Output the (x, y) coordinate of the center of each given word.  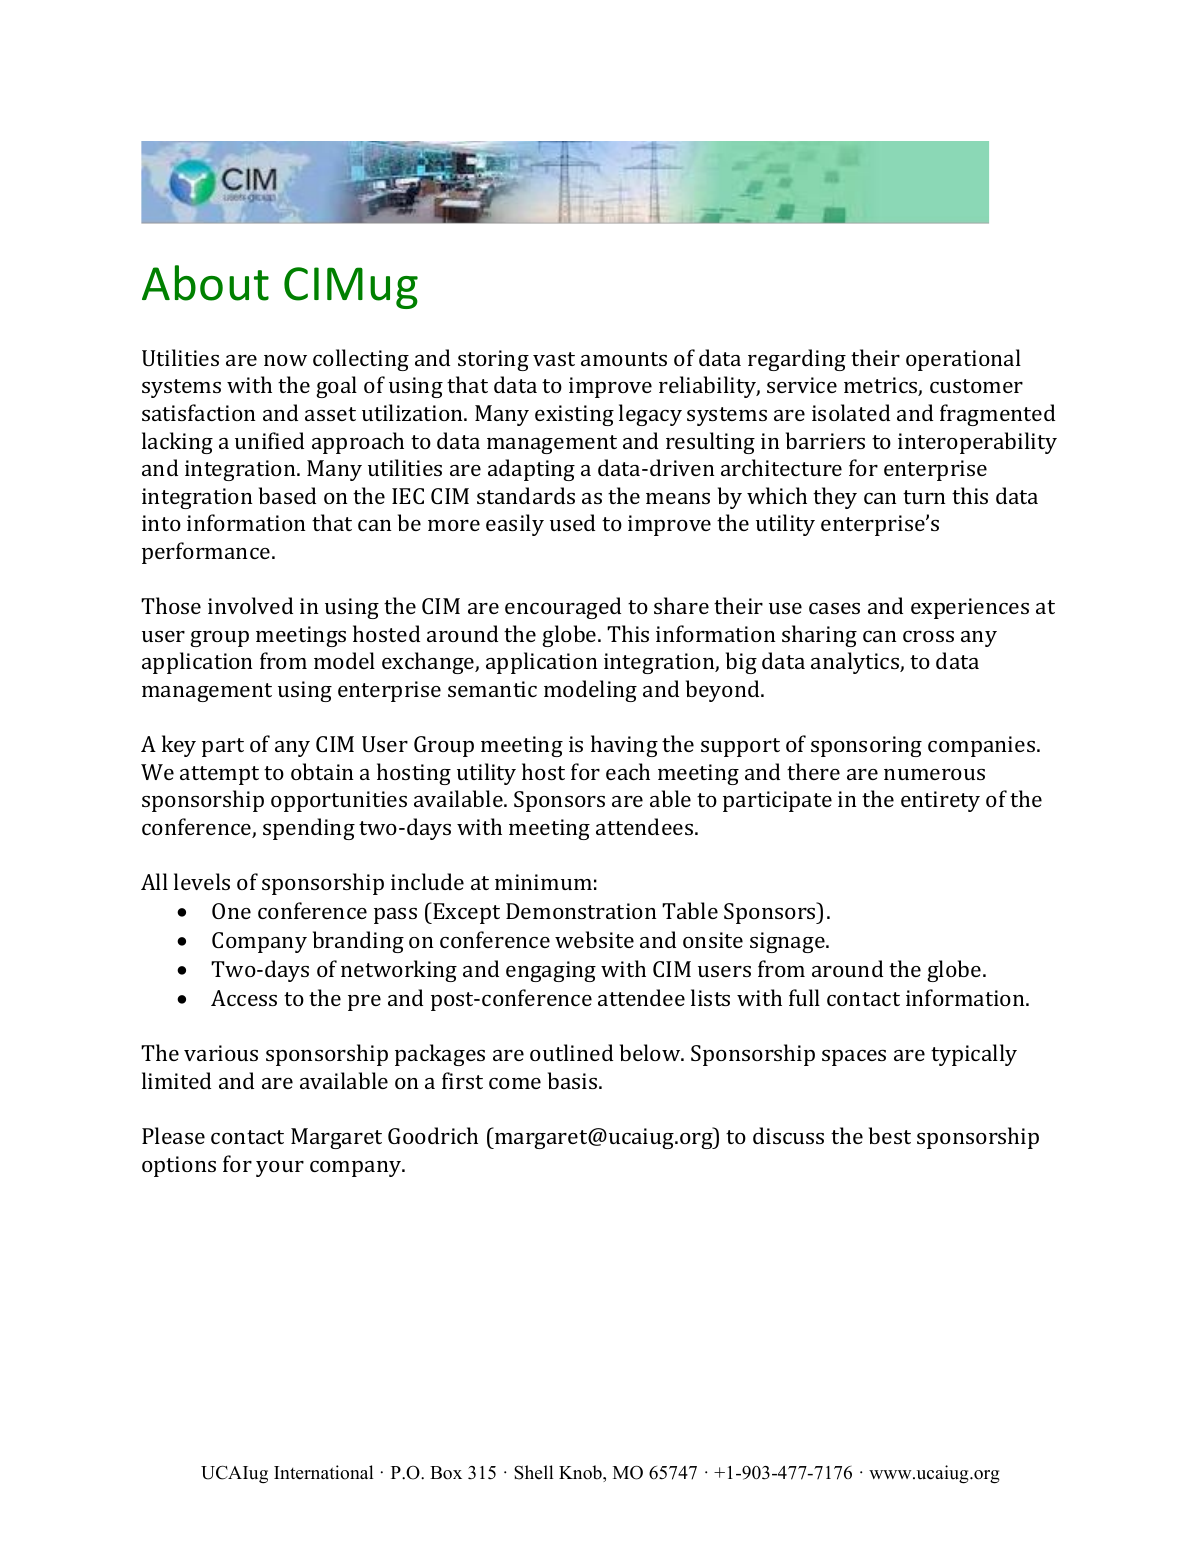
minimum (543, 882)
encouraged (563, 608)
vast (554, 359)
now (285, 360)
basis (574, 1080)
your (280, 1169)
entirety (940, 801)
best (890, 1135)
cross (928, 636)
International (323, 1472)
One (231, 911)
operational (963, 360)
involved (250, 605)
